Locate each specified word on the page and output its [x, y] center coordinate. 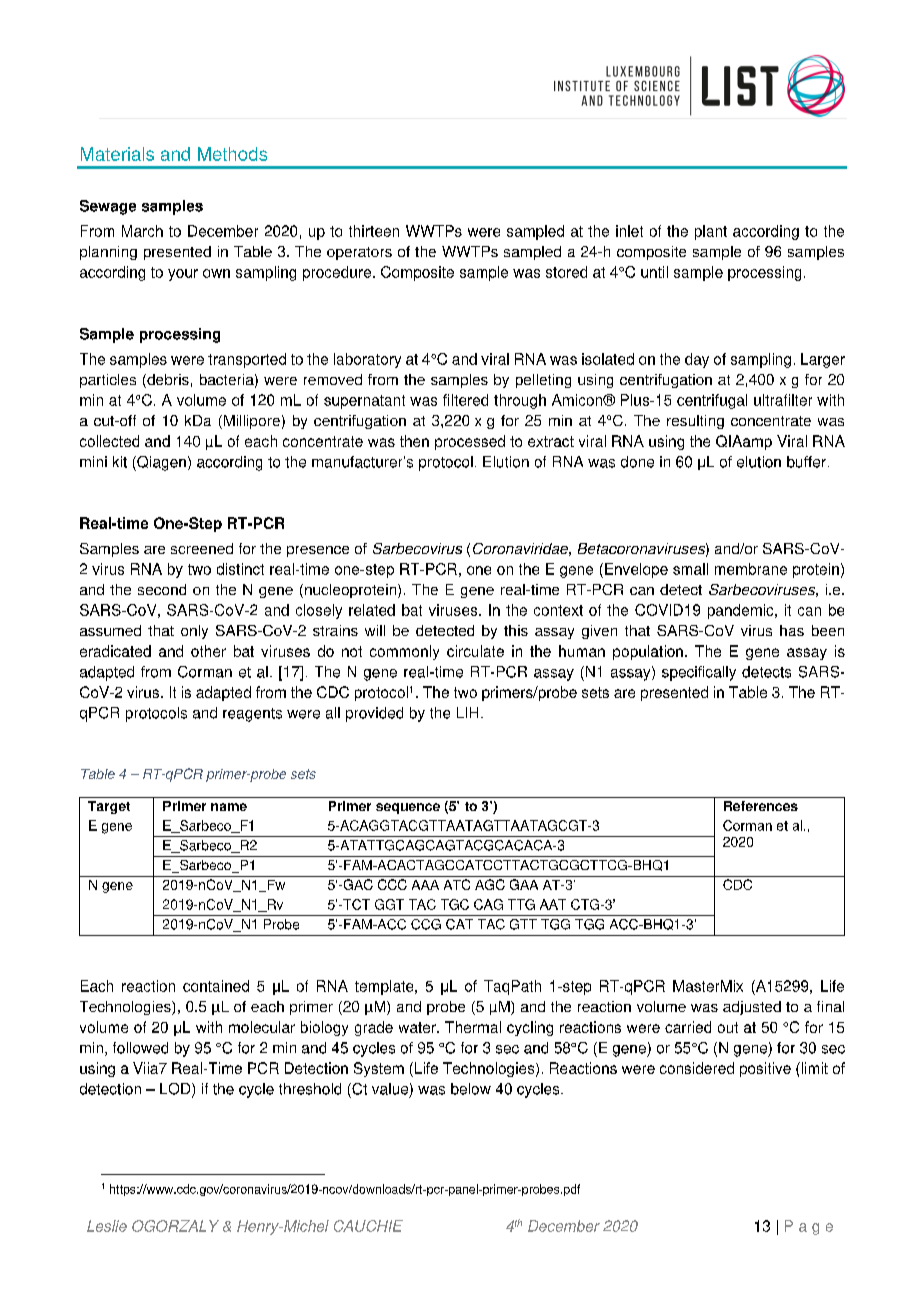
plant [711, 232]
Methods [232, 154]
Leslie [107, 1226]
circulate [475, 651]
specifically [699, 673]
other [208, 651]
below [471, 1089]
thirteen [374, 231]
